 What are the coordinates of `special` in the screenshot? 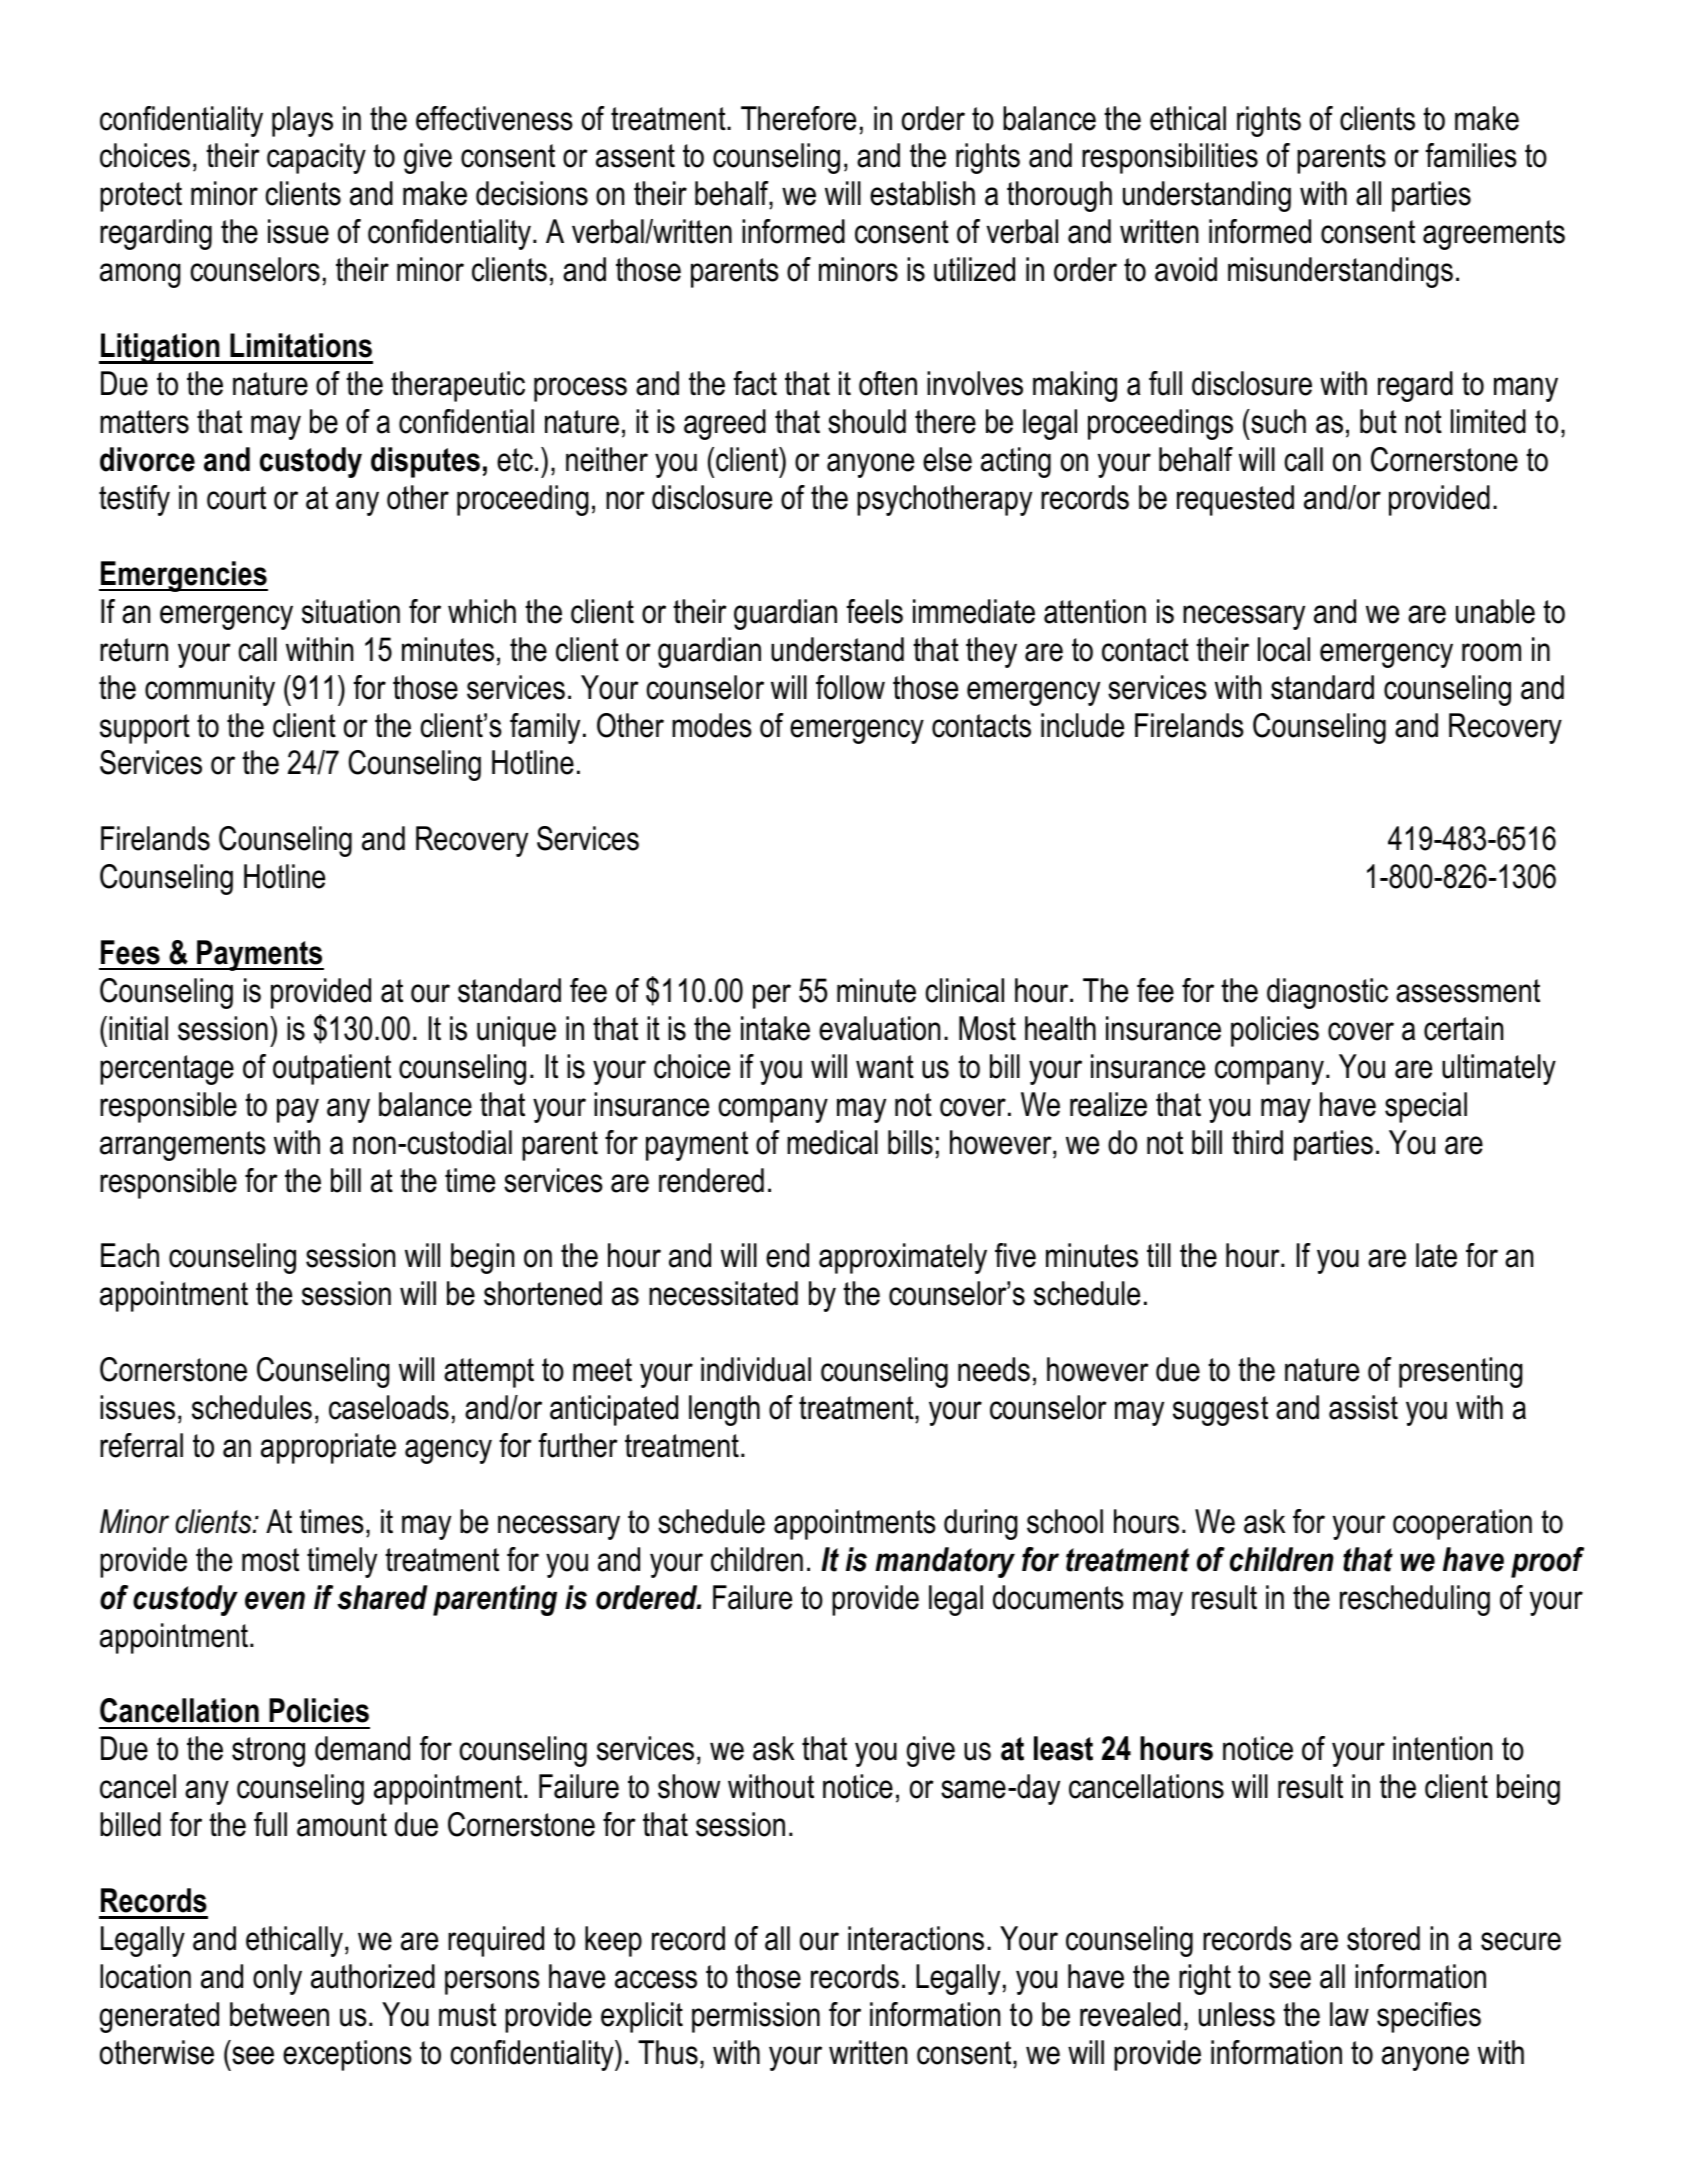 It's located at (1426, 1107).
